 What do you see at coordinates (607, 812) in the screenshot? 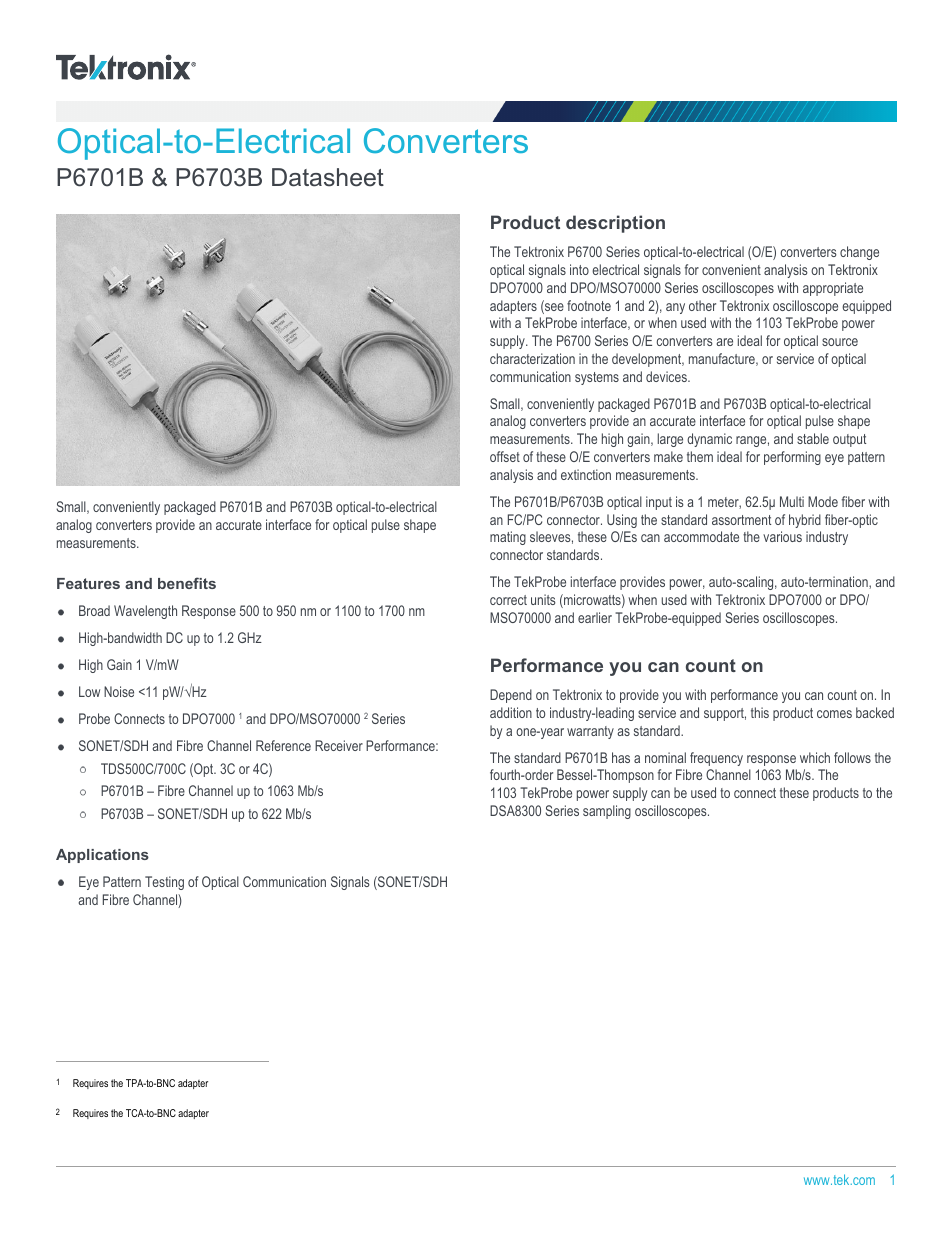
I see `sampling` at bounding box center [607, 812].
